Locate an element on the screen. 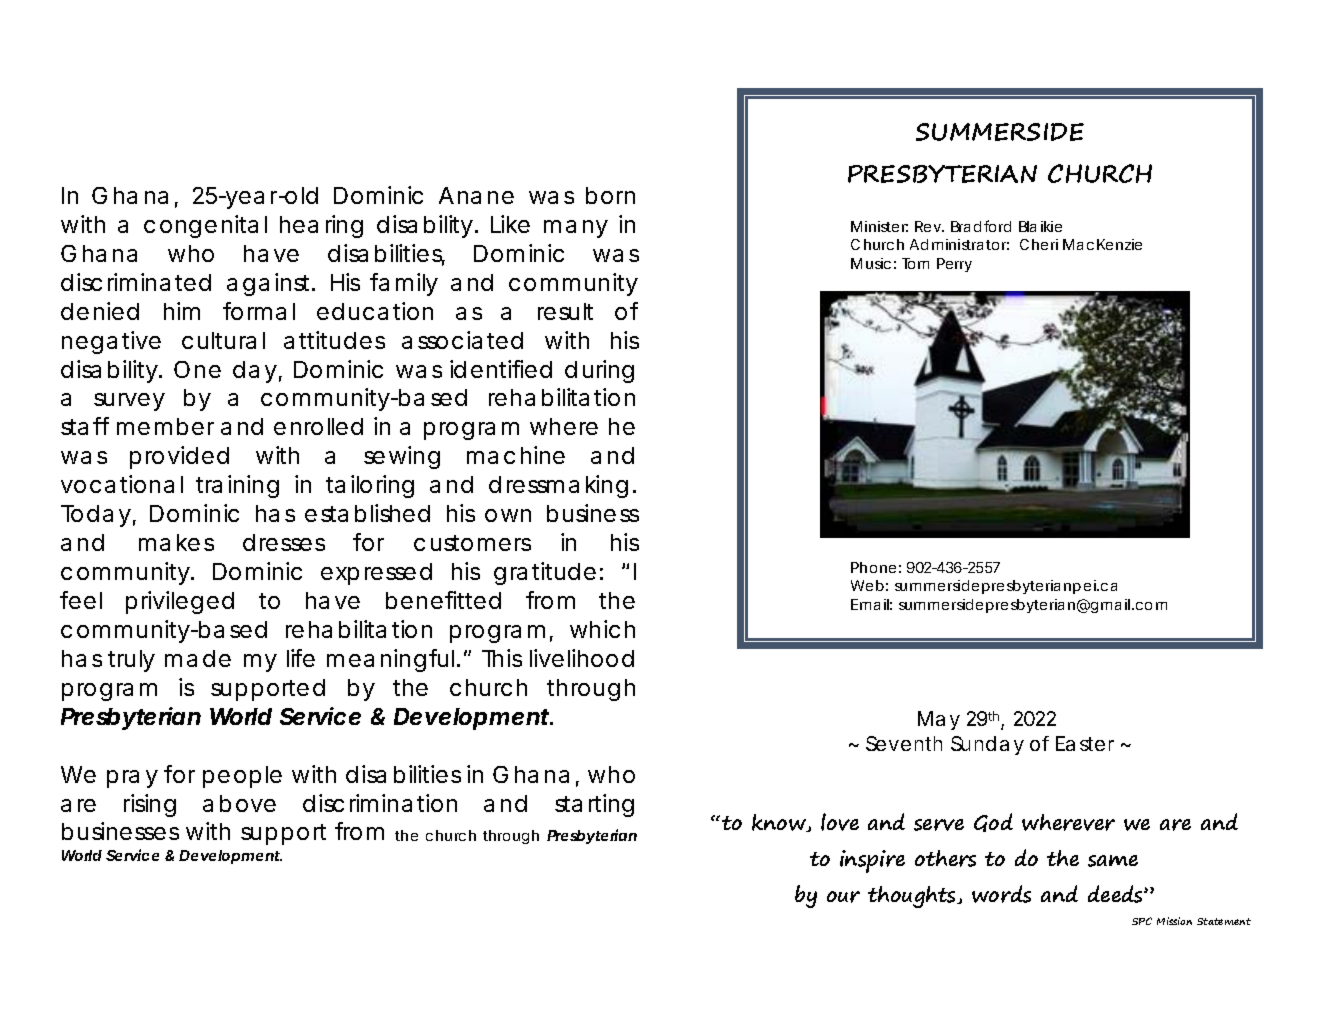 This screenshot has width=1336, height=1032. congenital is located at coordinates (205, 226).
